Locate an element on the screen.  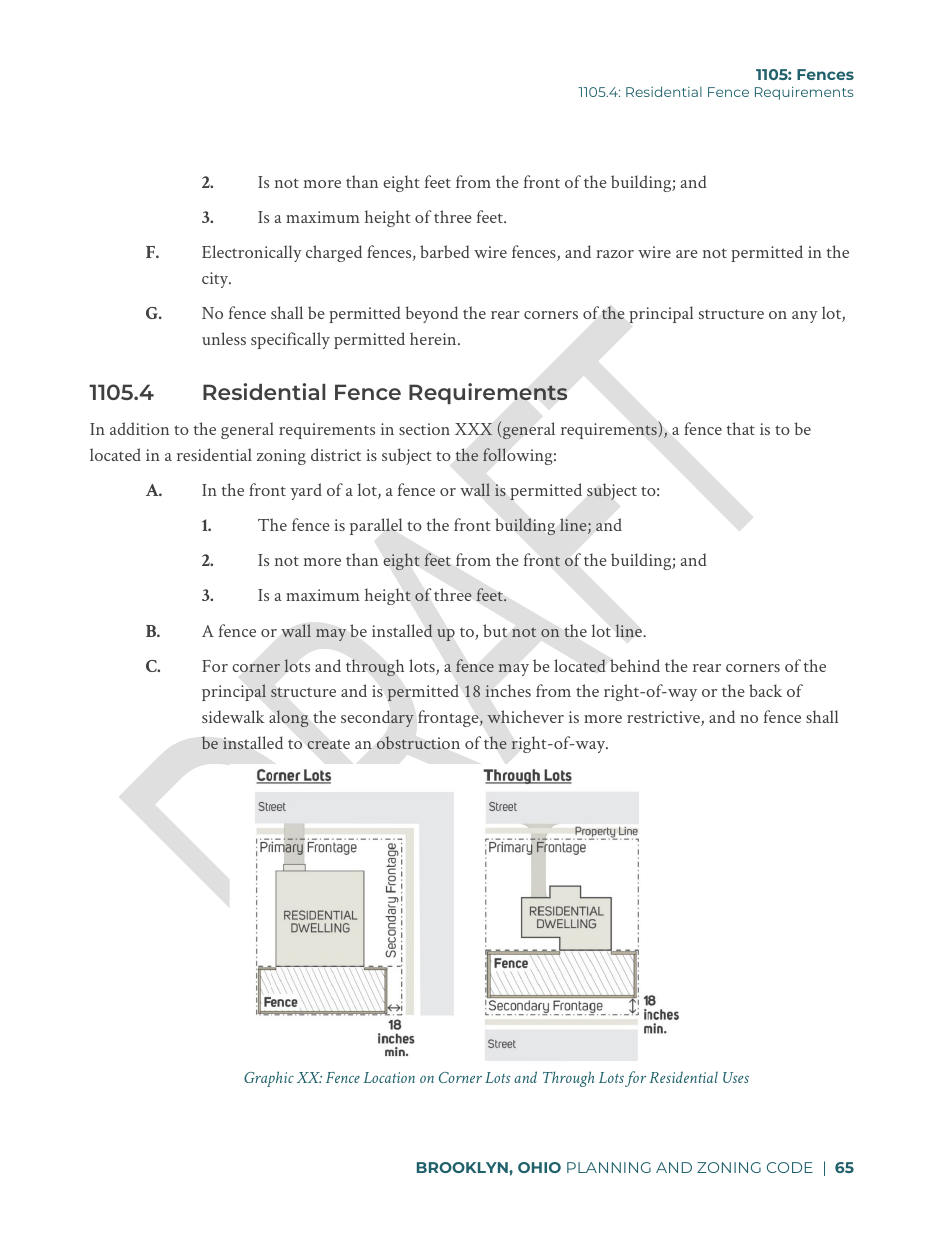
XXX is located at coordinates (474, 429).
